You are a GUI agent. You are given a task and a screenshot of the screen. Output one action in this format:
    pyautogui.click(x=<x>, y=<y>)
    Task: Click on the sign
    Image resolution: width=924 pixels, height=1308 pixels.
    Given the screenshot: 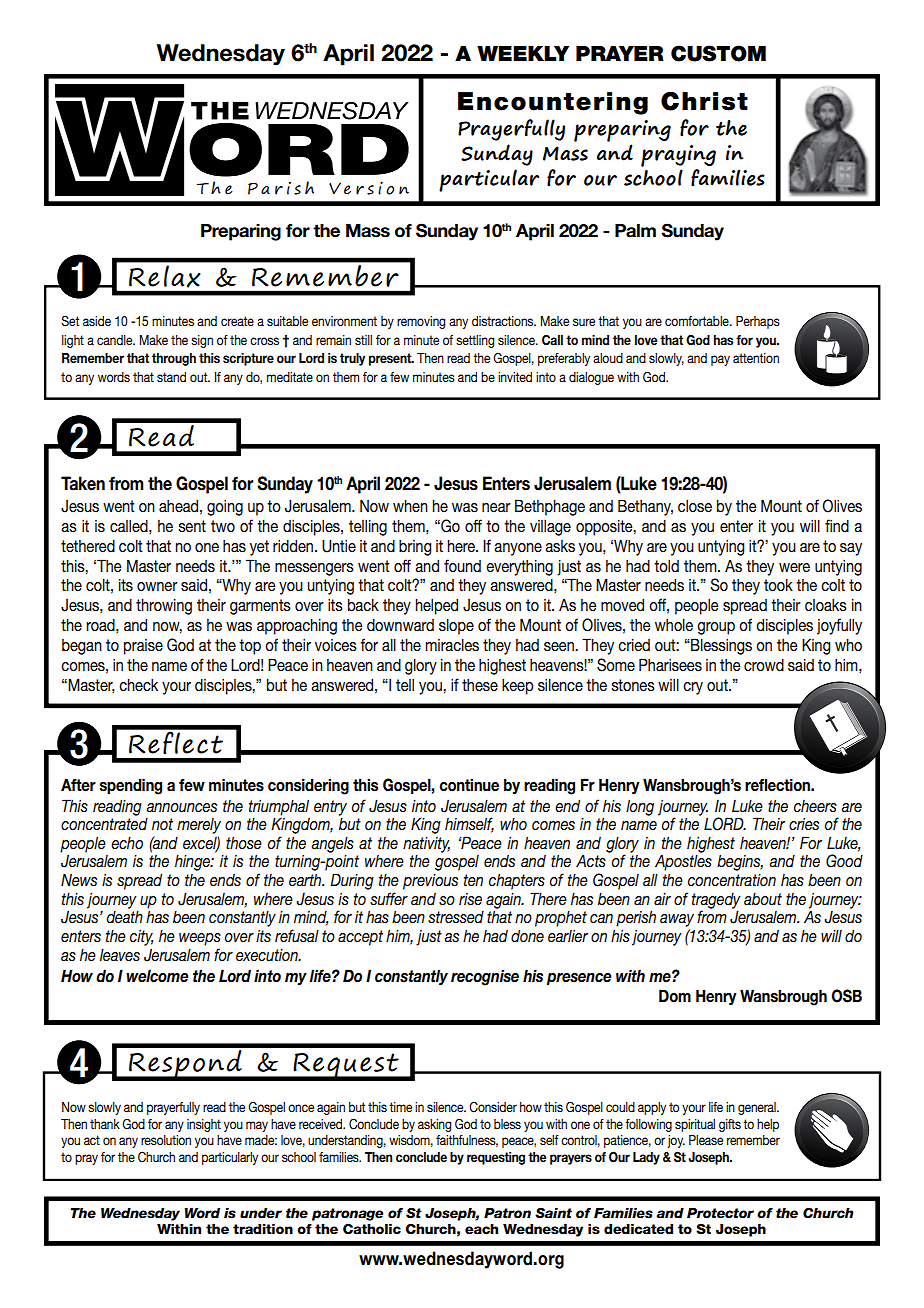 What is the action you would take?
    pyautogui.click(x=202, y=341)
